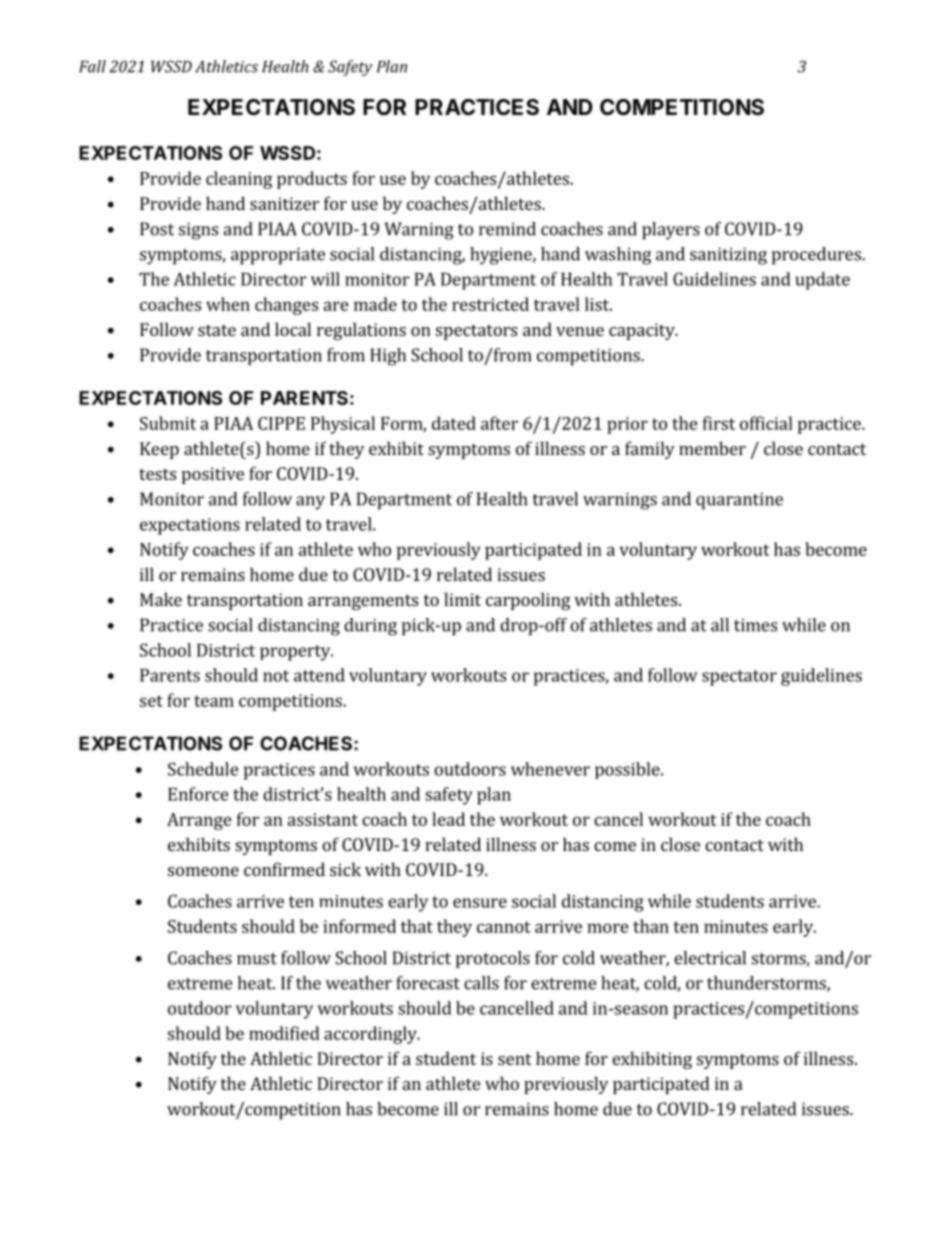 The width and height of the screenshot is (952, 1233). What do you see at coordinates (643, 331) in the screenshot?
I see `capacity` at bounding box center [643, 331].
